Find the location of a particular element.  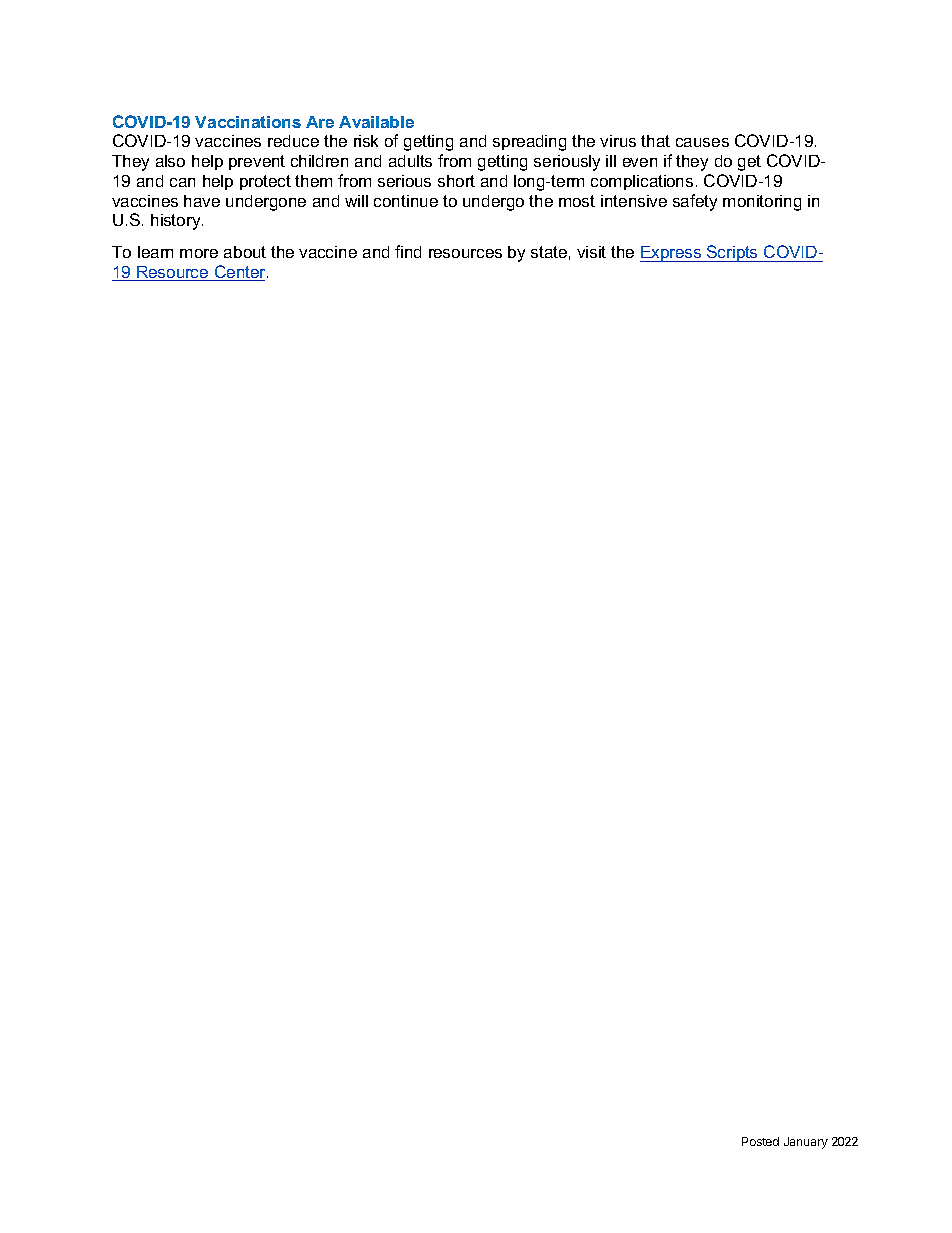

causes is located at coordinates (702, 142).
